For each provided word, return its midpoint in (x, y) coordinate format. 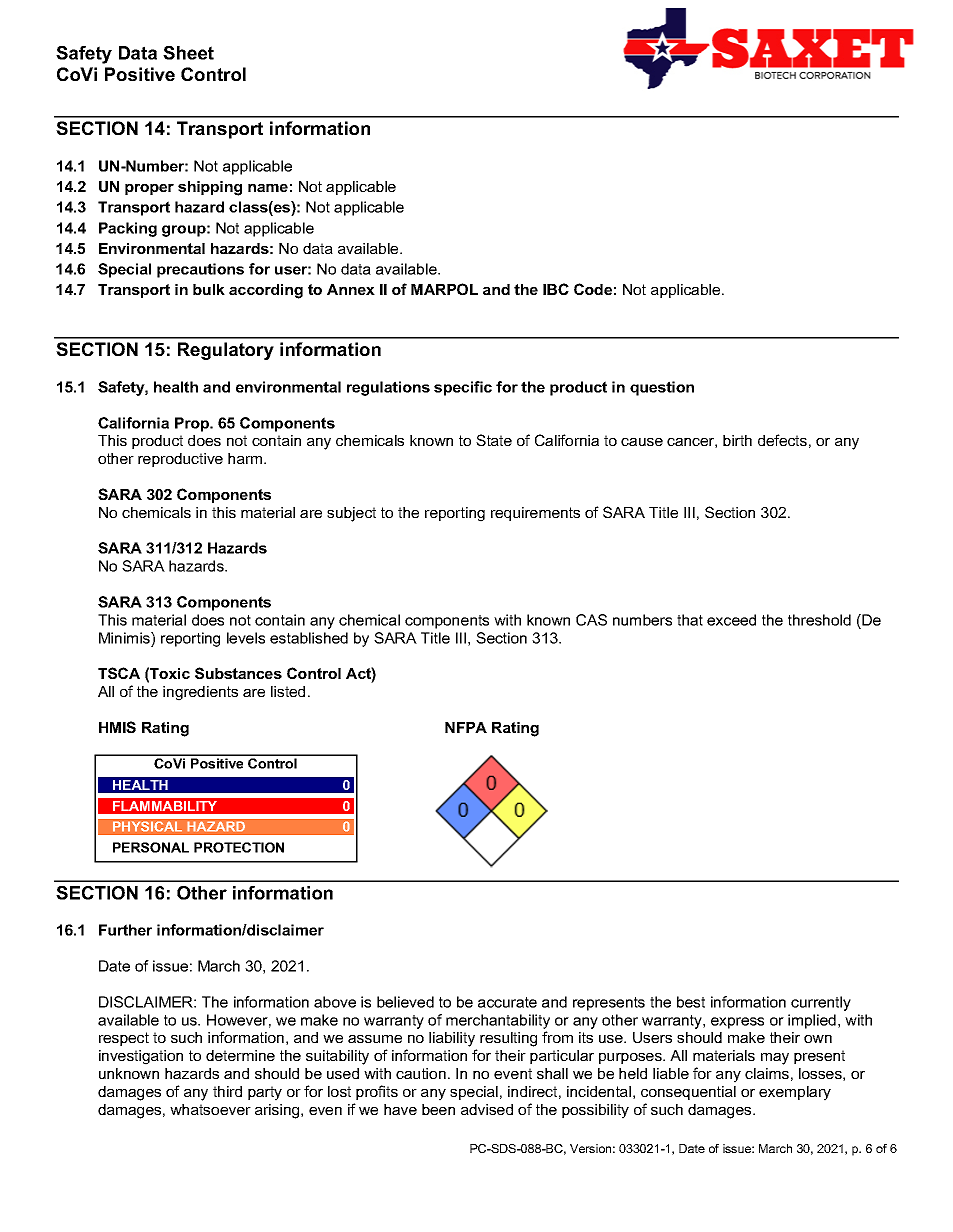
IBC (556, 289)
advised (487, 1109)
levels (246, 638)
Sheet (188, 53)
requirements (535, 514)
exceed (731, 620)
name (268, 188)
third (227, 1091)
